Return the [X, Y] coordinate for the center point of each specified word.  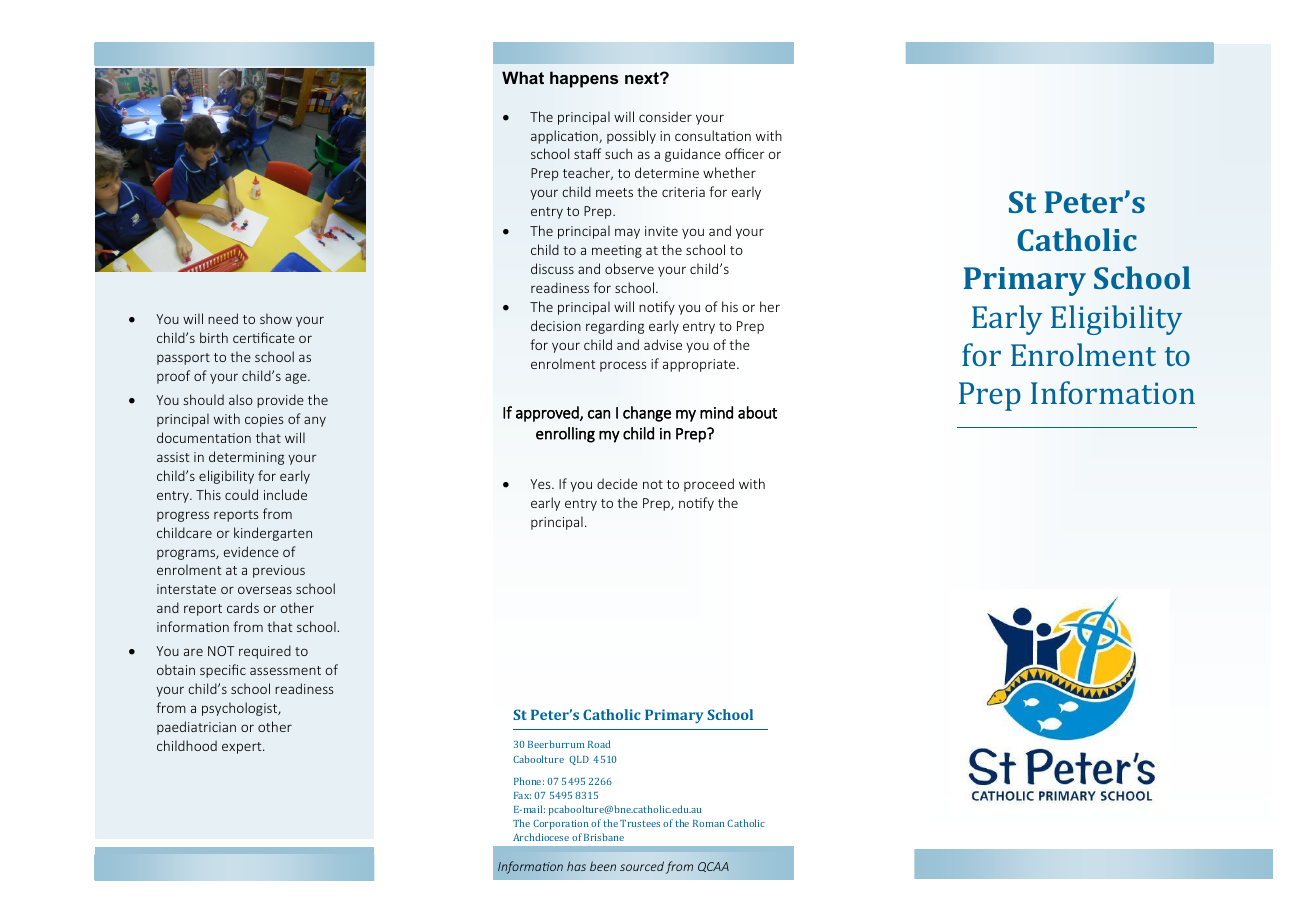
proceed [709, 485]
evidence [251, 551]
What [523, 77]
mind [716, 412]
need [223, 318]
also [241, 399]
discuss [552, 268]
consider [665, 116]
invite [661, 231]
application [565, 137]
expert [243, 748]
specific [223, 671]
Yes [541, 484]
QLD [579, 760]
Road [599, 744]
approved [548, 414]
